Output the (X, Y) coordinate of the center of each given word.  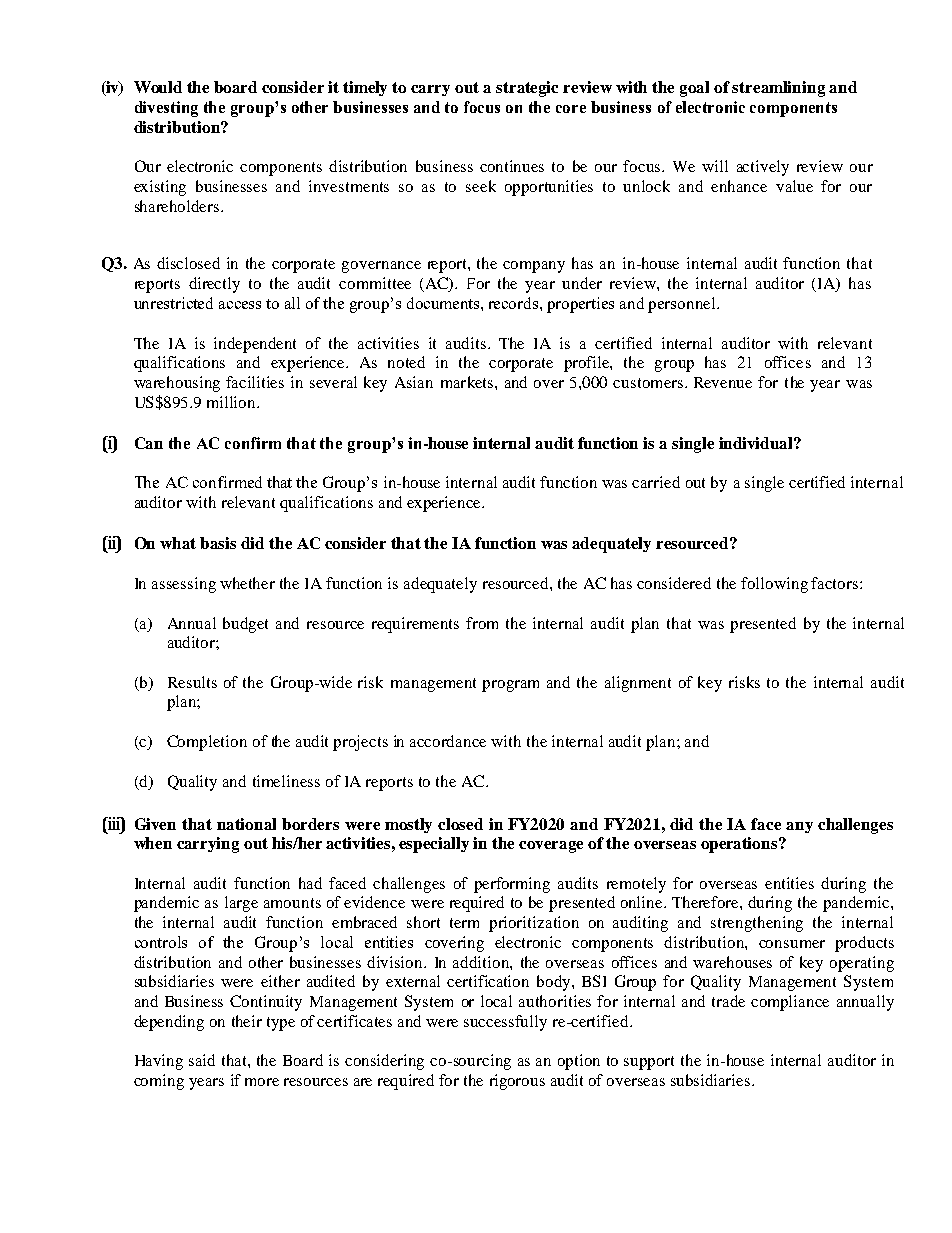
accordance (448, 741)
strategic (527, 89)
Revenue (723, 382)
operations (740, 845)
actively (763, 168)
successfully (505, 1023)
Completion (207, 743)
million (233, 402)
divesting (166, 109)
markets (468, 382)
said (202, 1060)
